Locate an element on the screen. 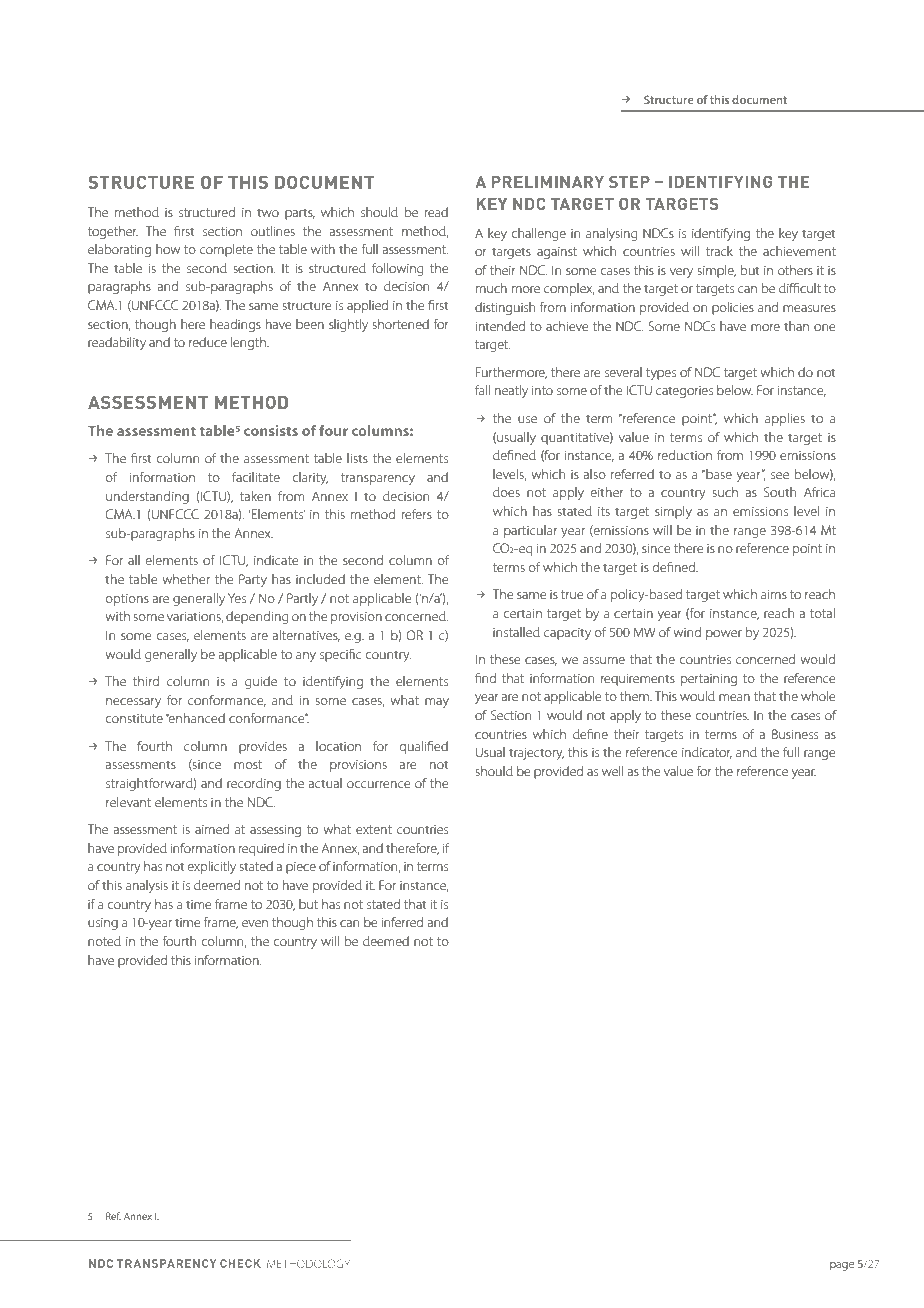  challenge is located at coordinates (539, 234).
